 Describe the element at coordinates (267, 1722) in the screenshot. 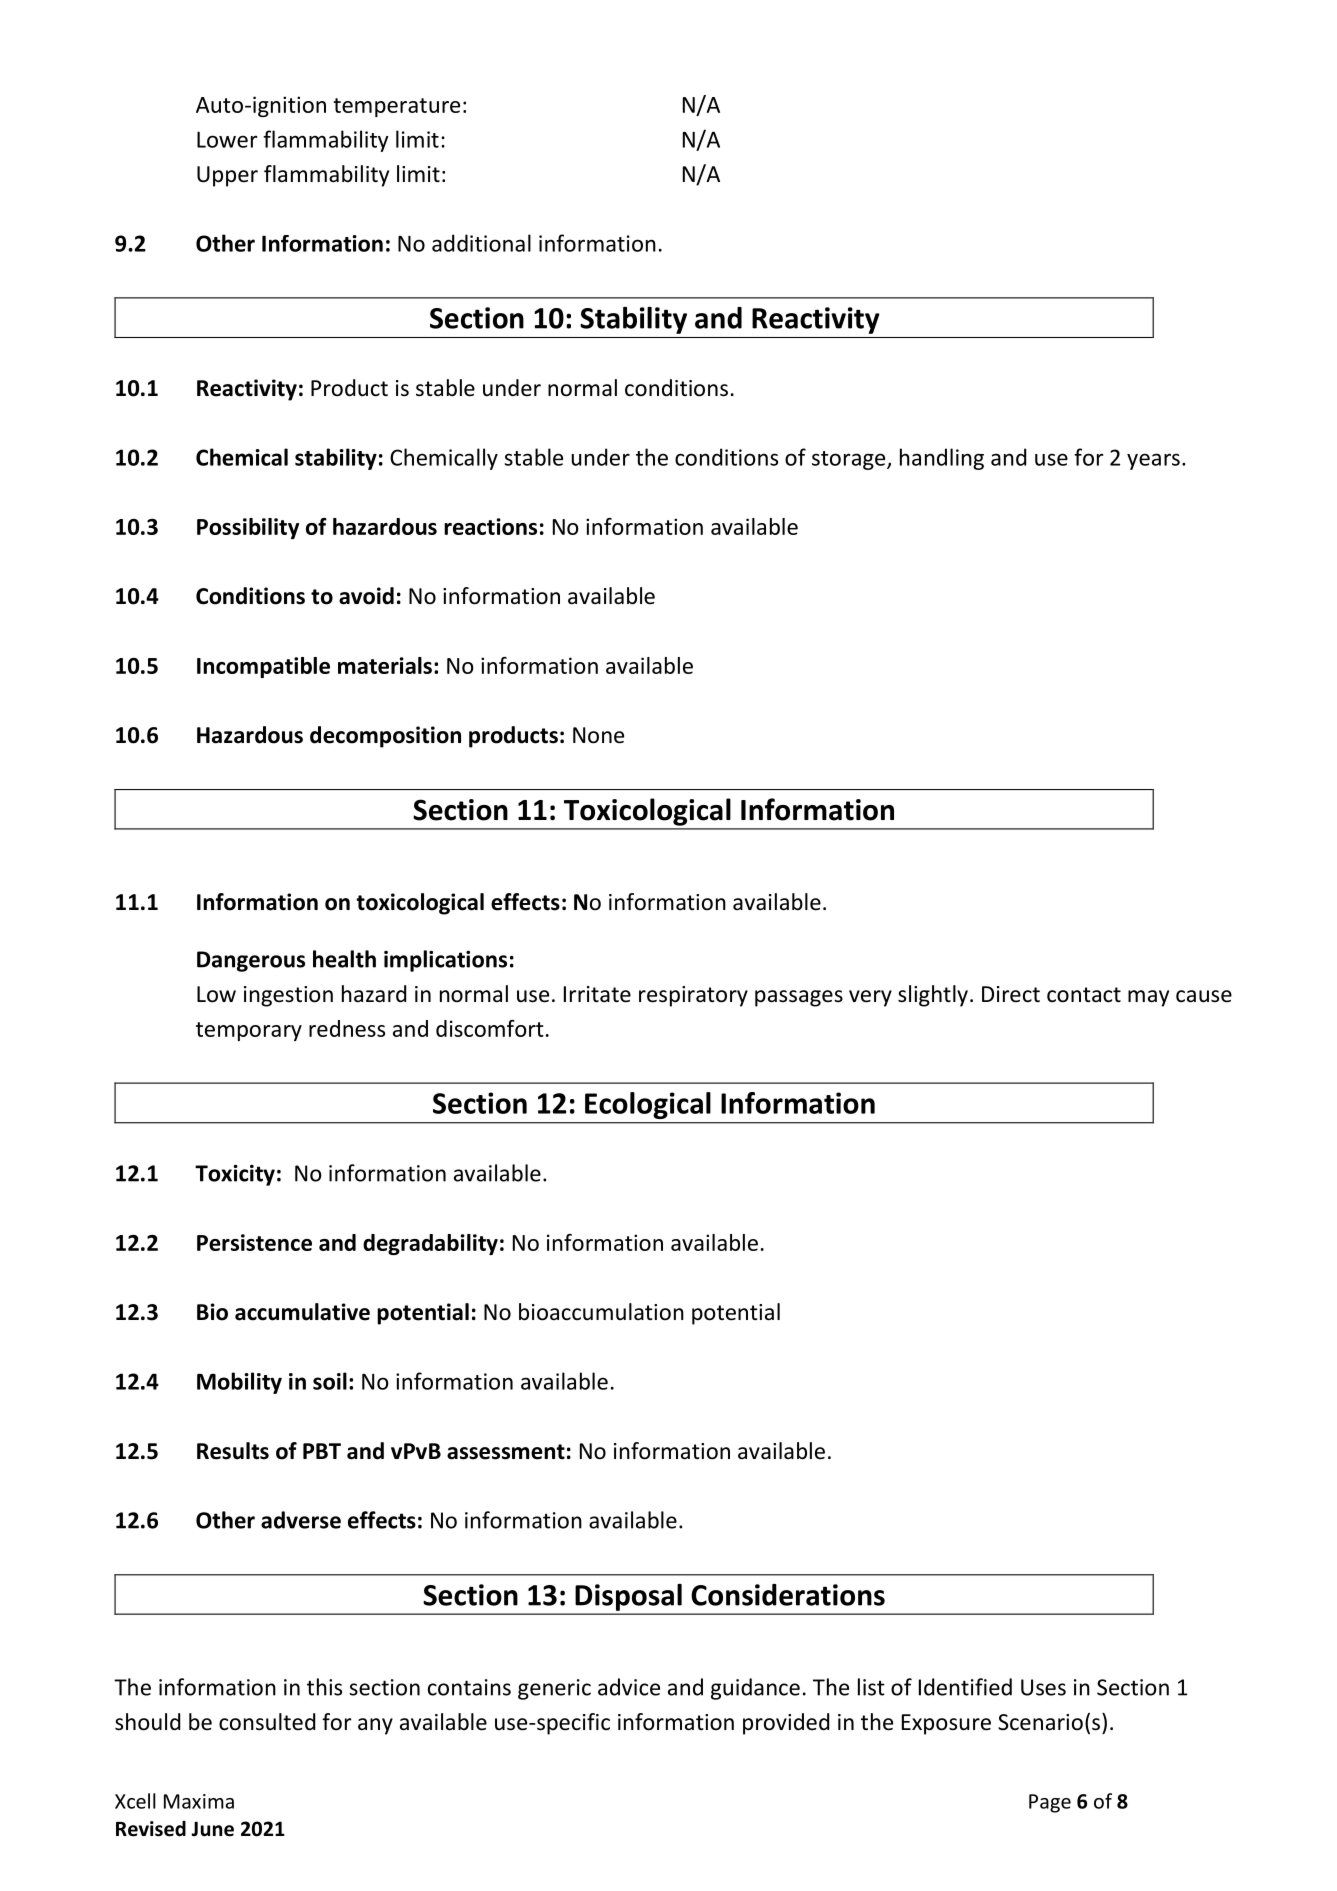

I see `consulted` at that location.
